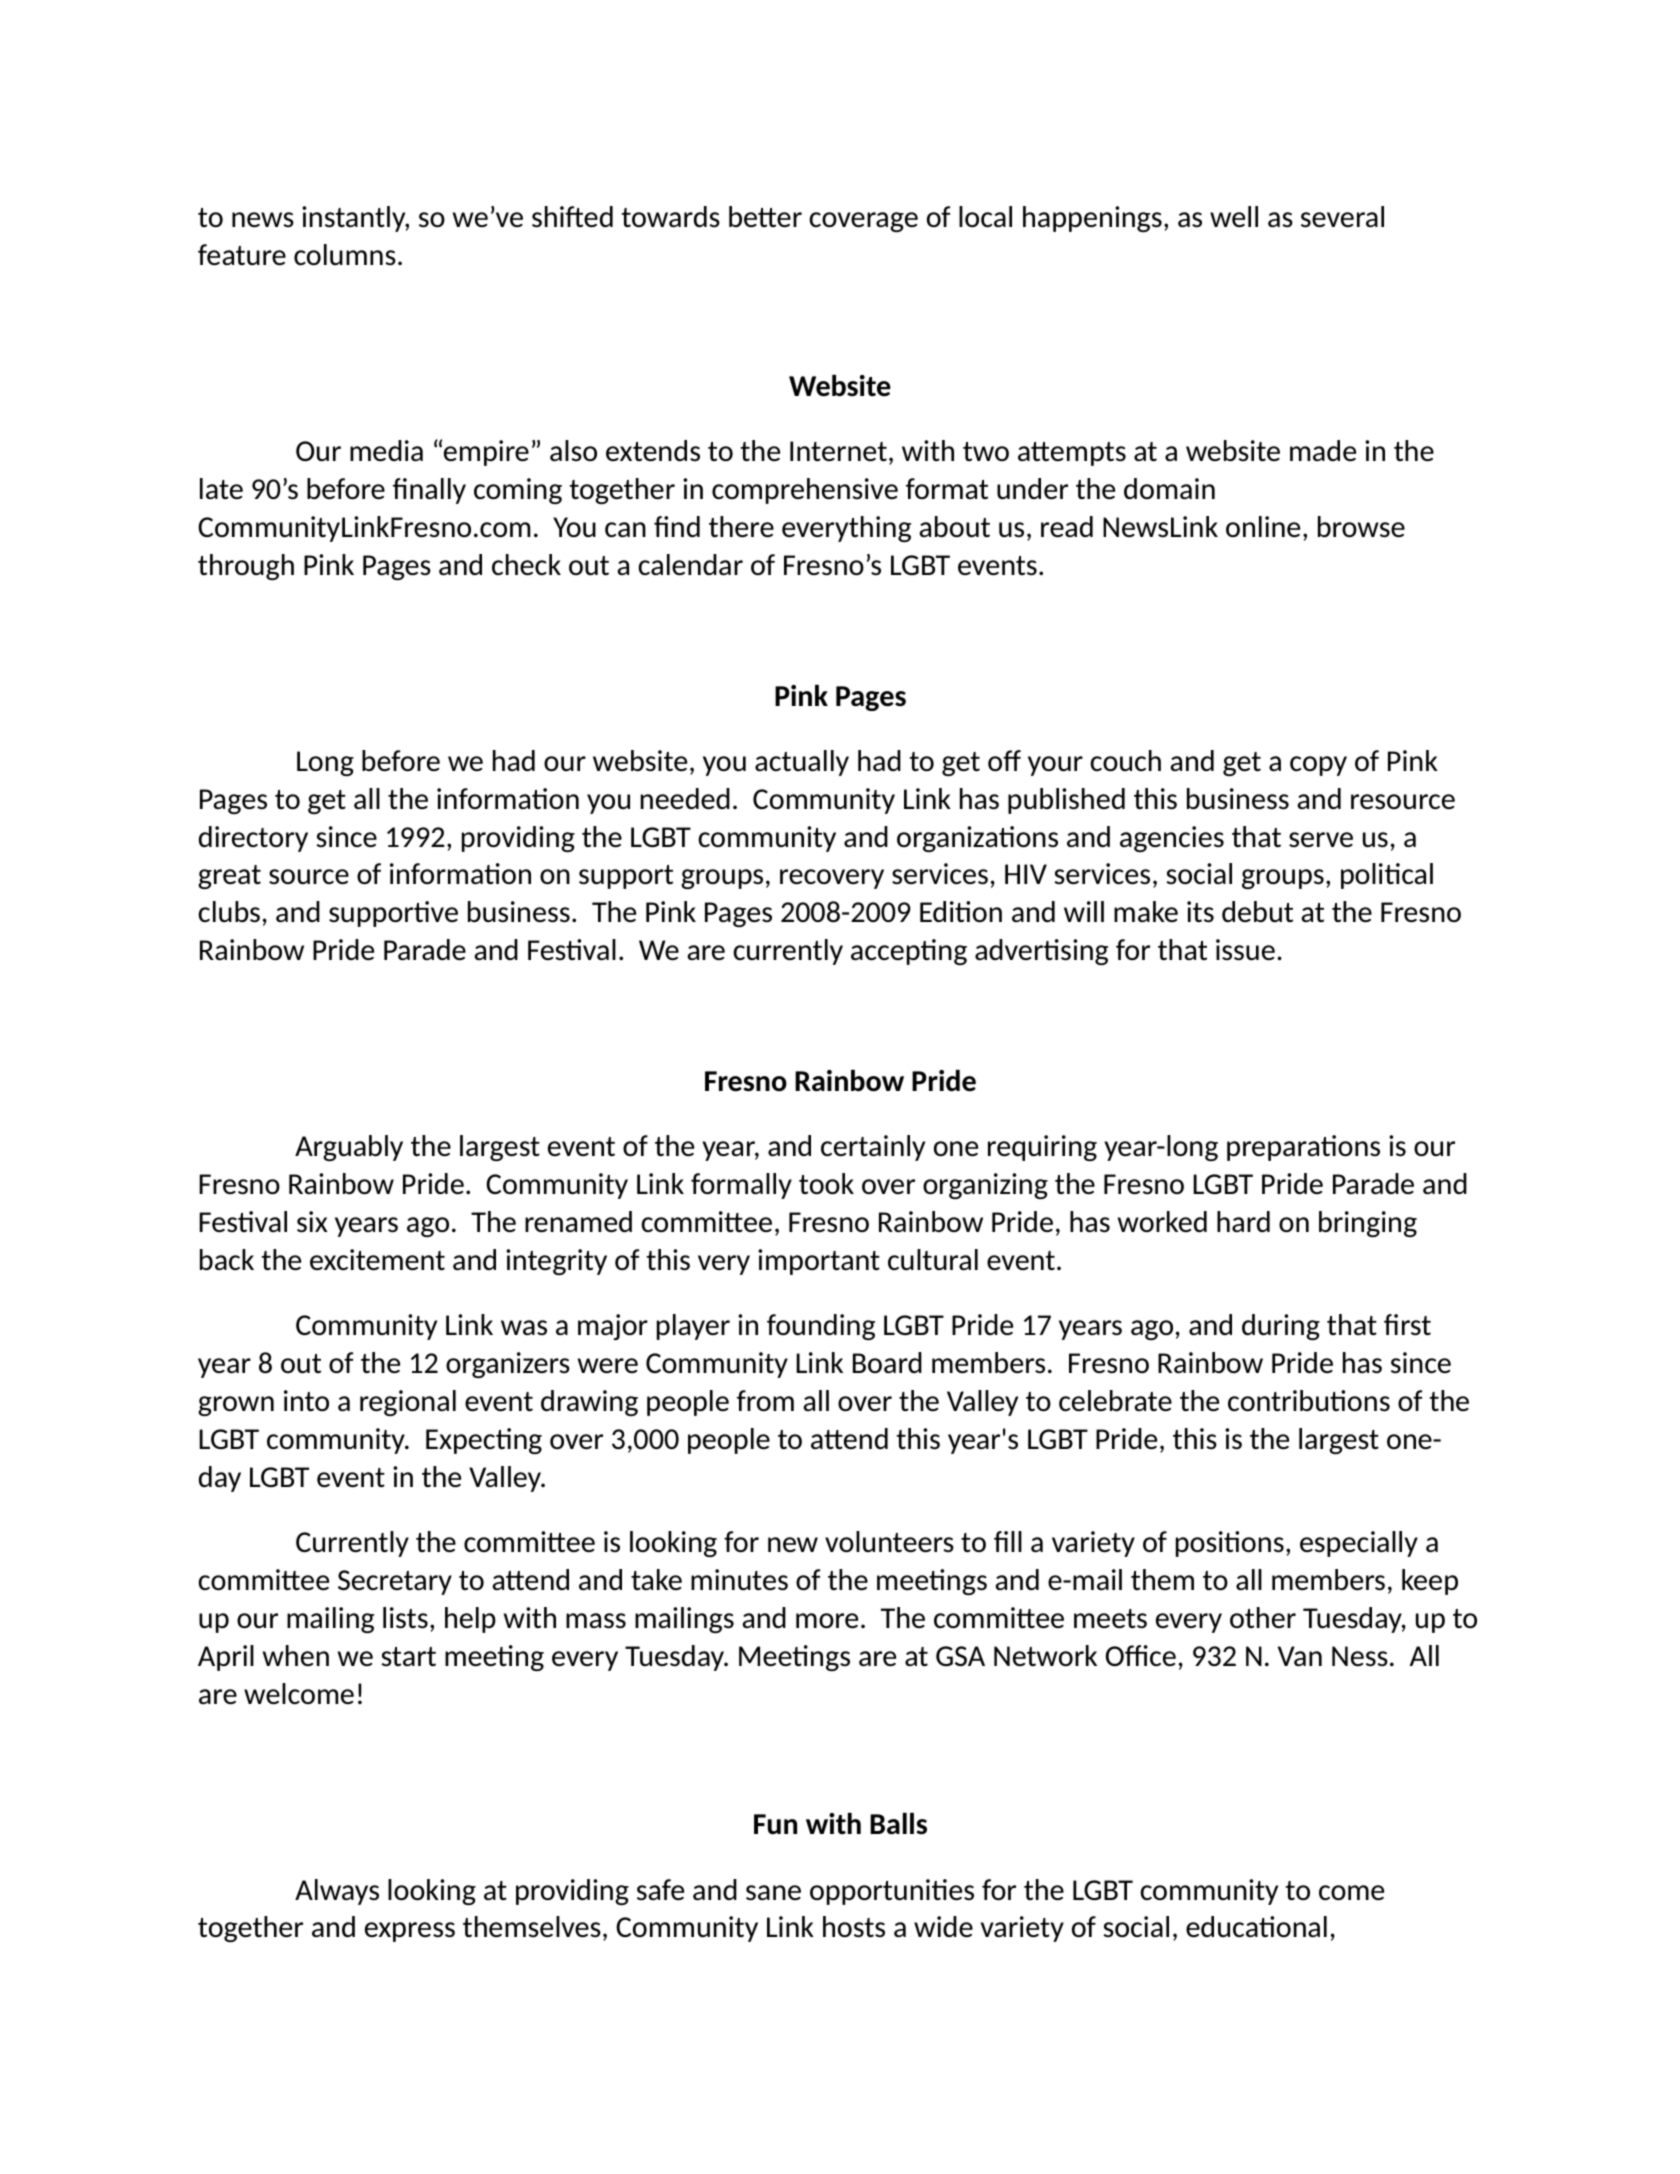 The width and height of the screenshot is (1680, 2174). What do you see at coordinates (408, 1403) in the screenshot?
I see `regional` at bounding box center [408, 1403].
